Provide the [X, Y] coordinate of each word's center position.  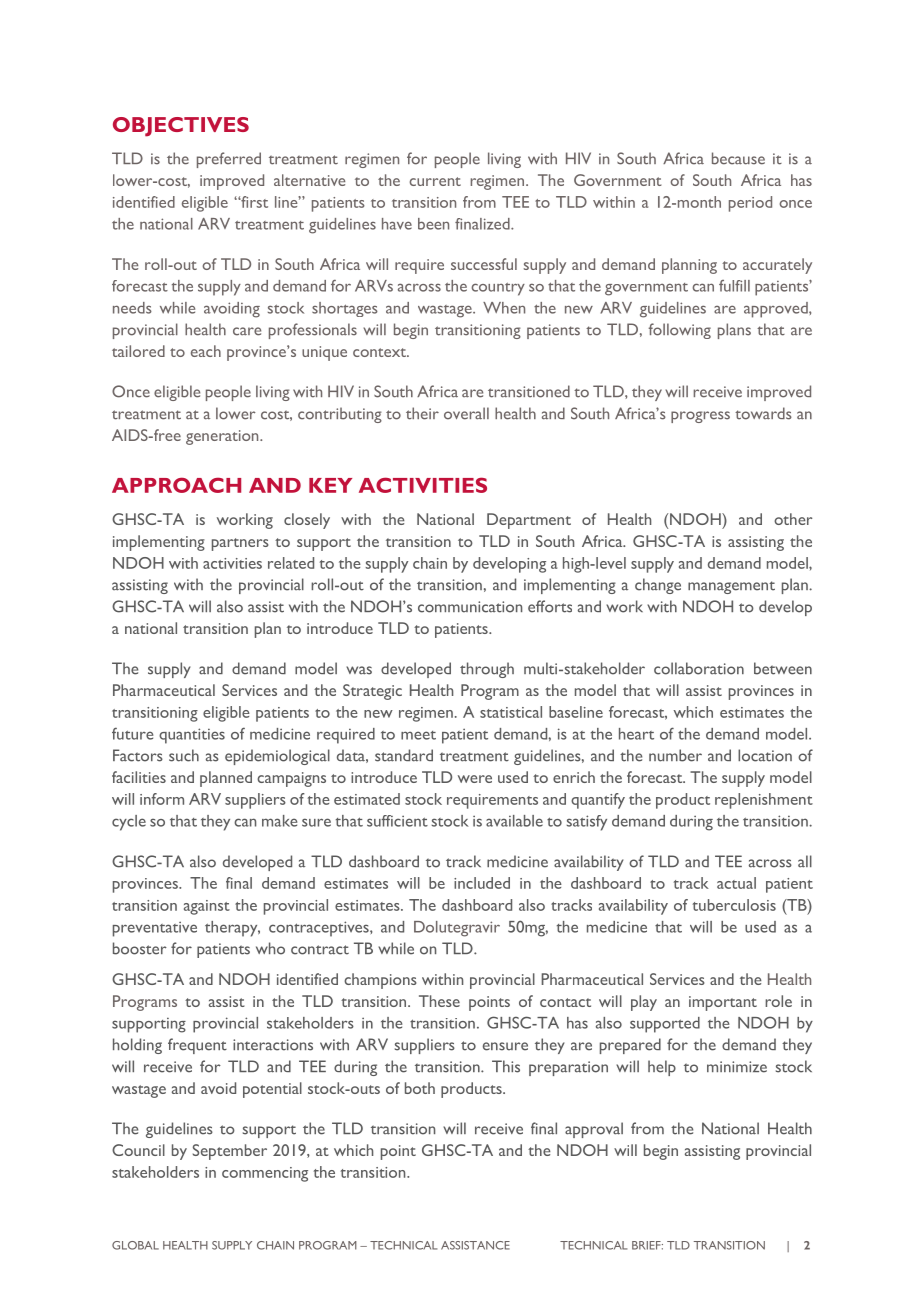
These [439, 1001]
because [738, 158]
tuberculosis [734, 905]
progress [700, 417]
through [487, 670]
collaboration [699, 668]
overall [466, 413]
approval [594, 1130]
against [207, 907]
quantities [192, 736]
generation [223, 437]
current [435, 181]
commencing [265, 1174]
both [420, 1088]
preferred [229, 160]
